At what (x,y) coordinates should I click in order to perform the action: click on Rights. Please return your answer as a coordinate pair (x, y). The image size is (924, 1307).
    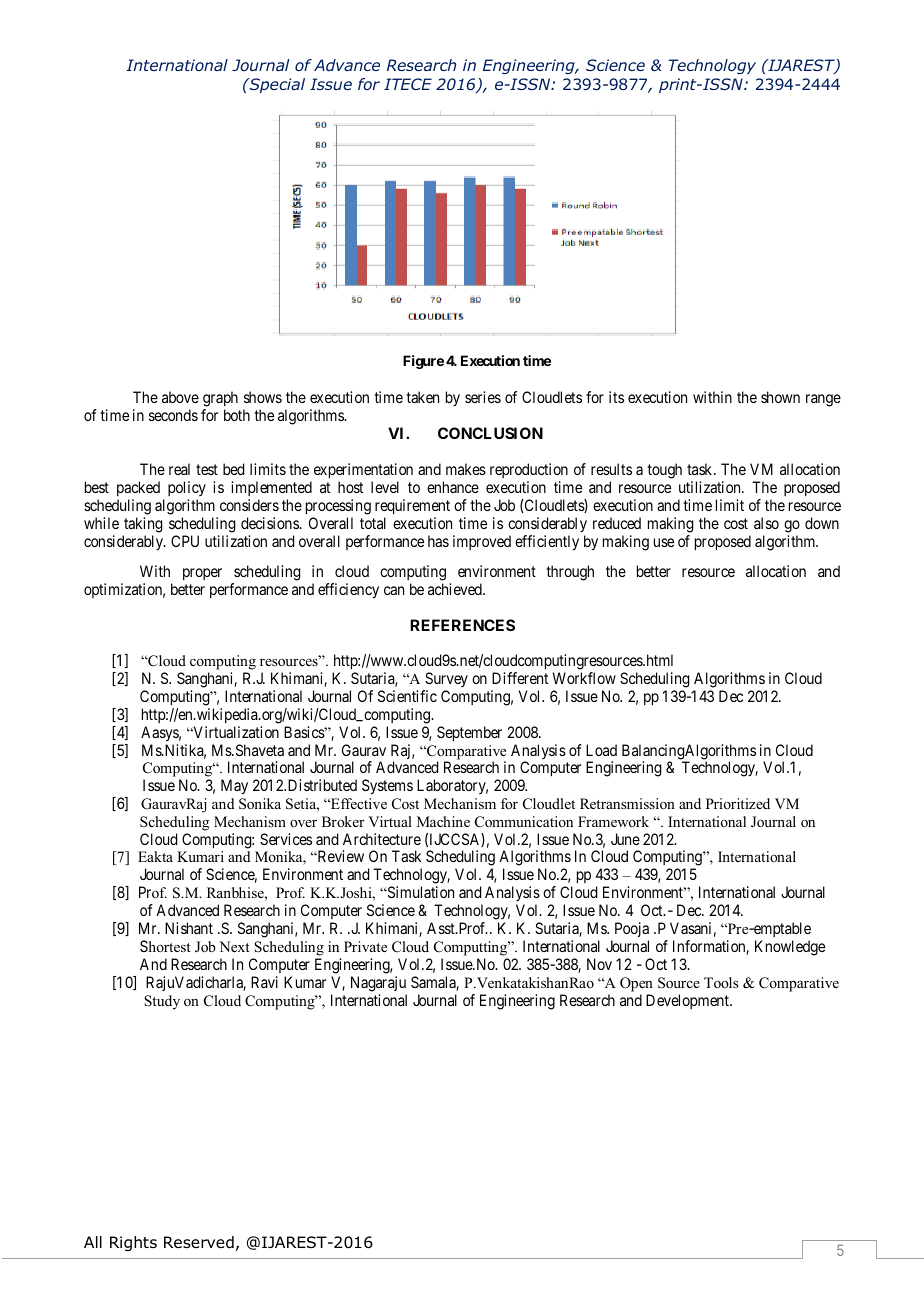
    Looking at the image, I should click on (133, 1244).
